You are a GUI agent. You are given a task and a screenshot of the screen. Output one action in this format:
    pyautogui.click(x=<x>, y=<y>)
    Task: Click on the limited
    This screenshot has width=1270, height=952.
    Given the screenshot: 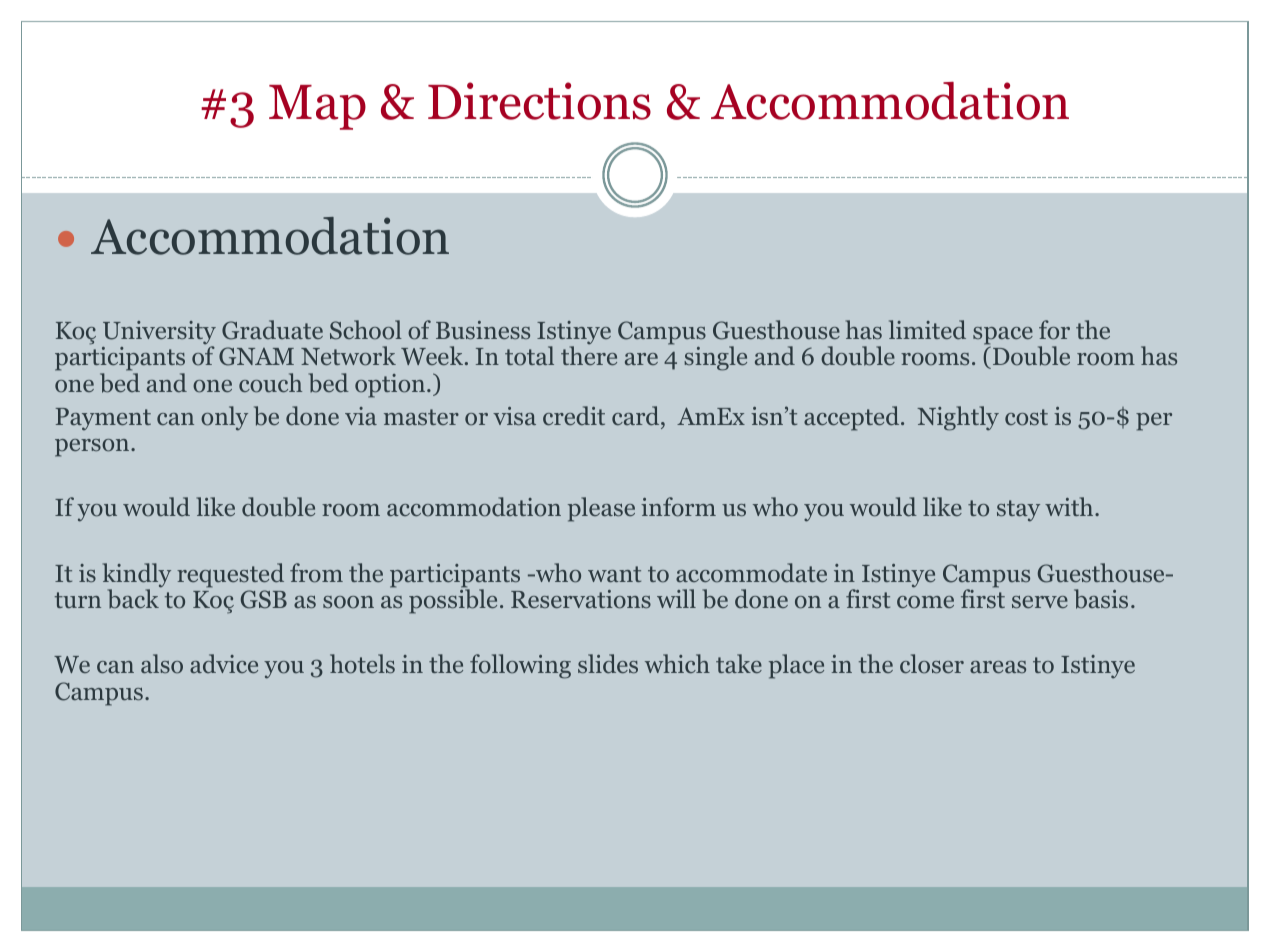 What is the action you would take?
    pyautogui.click(x=927, y=330)
